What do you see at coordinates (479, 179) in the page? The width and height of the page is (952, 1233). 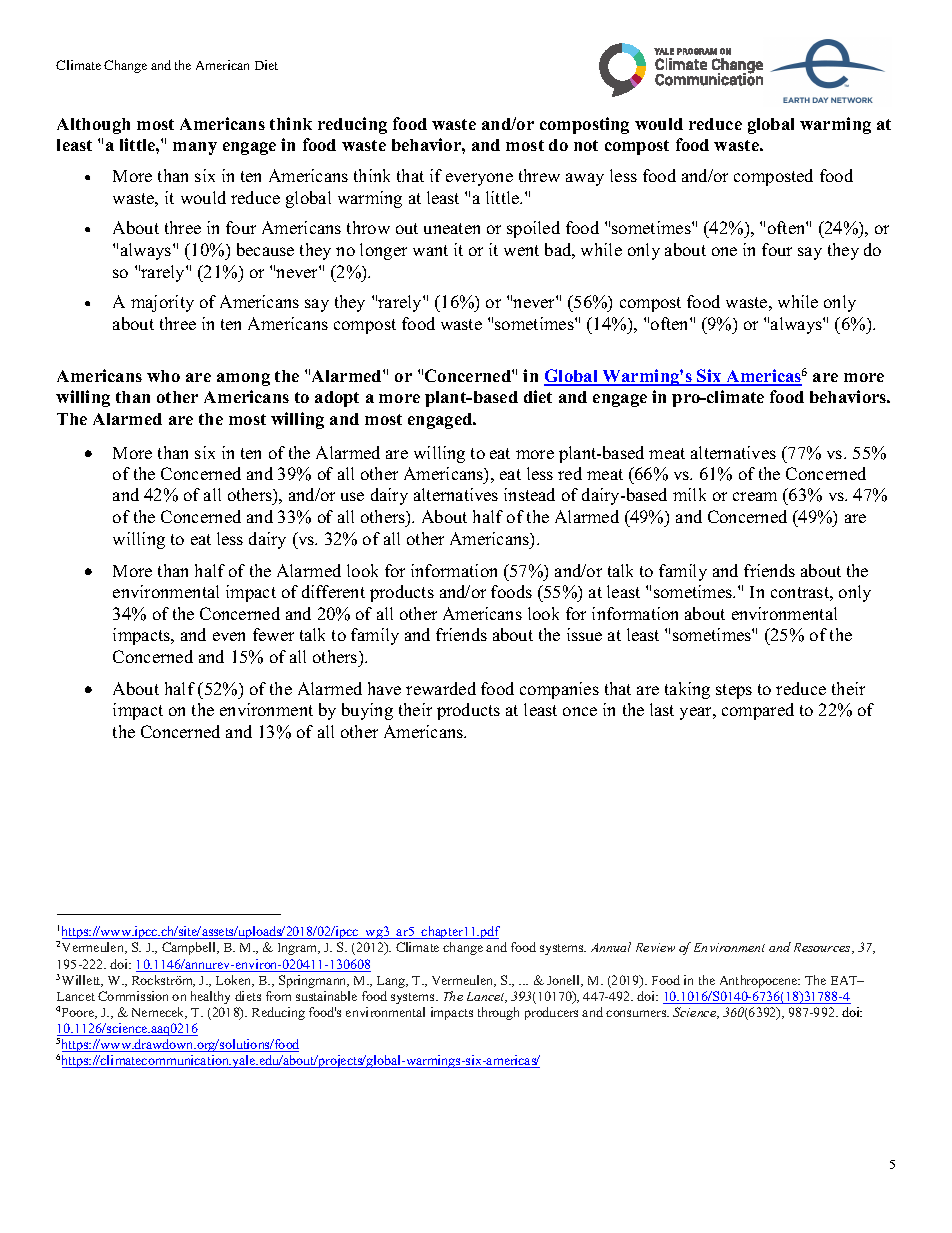 I see `everyone` at bounding box center [479, 179].
